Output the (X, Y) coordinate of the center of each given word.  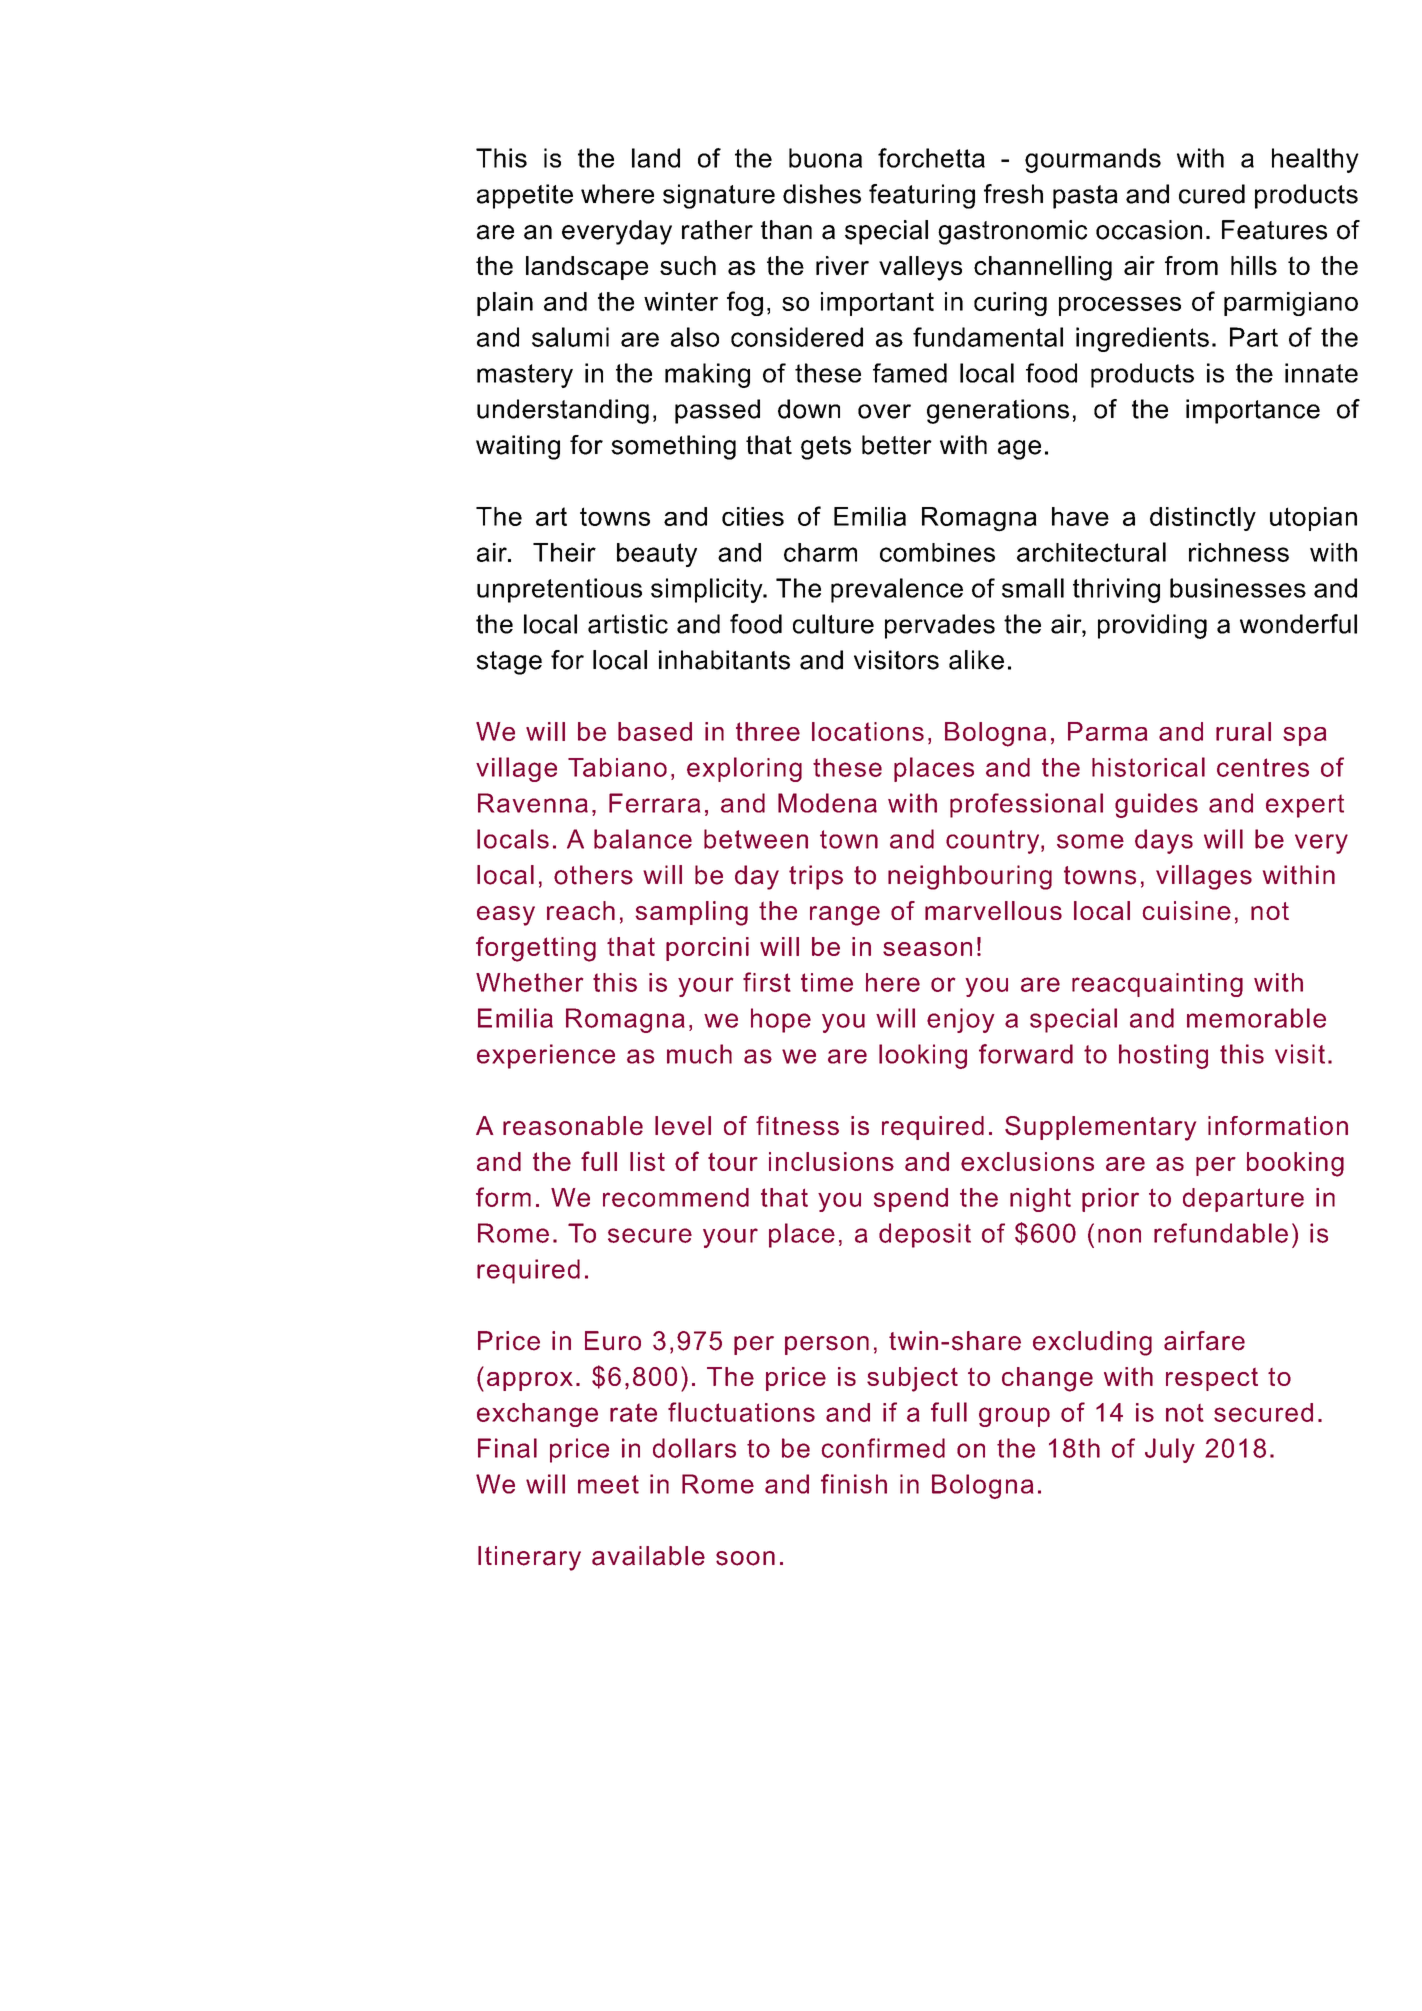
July (1170, 1450)
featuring (922, 196)
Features (1274, 230)
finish (854, 1484)
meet (608, 1484)
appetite (525, 196)
